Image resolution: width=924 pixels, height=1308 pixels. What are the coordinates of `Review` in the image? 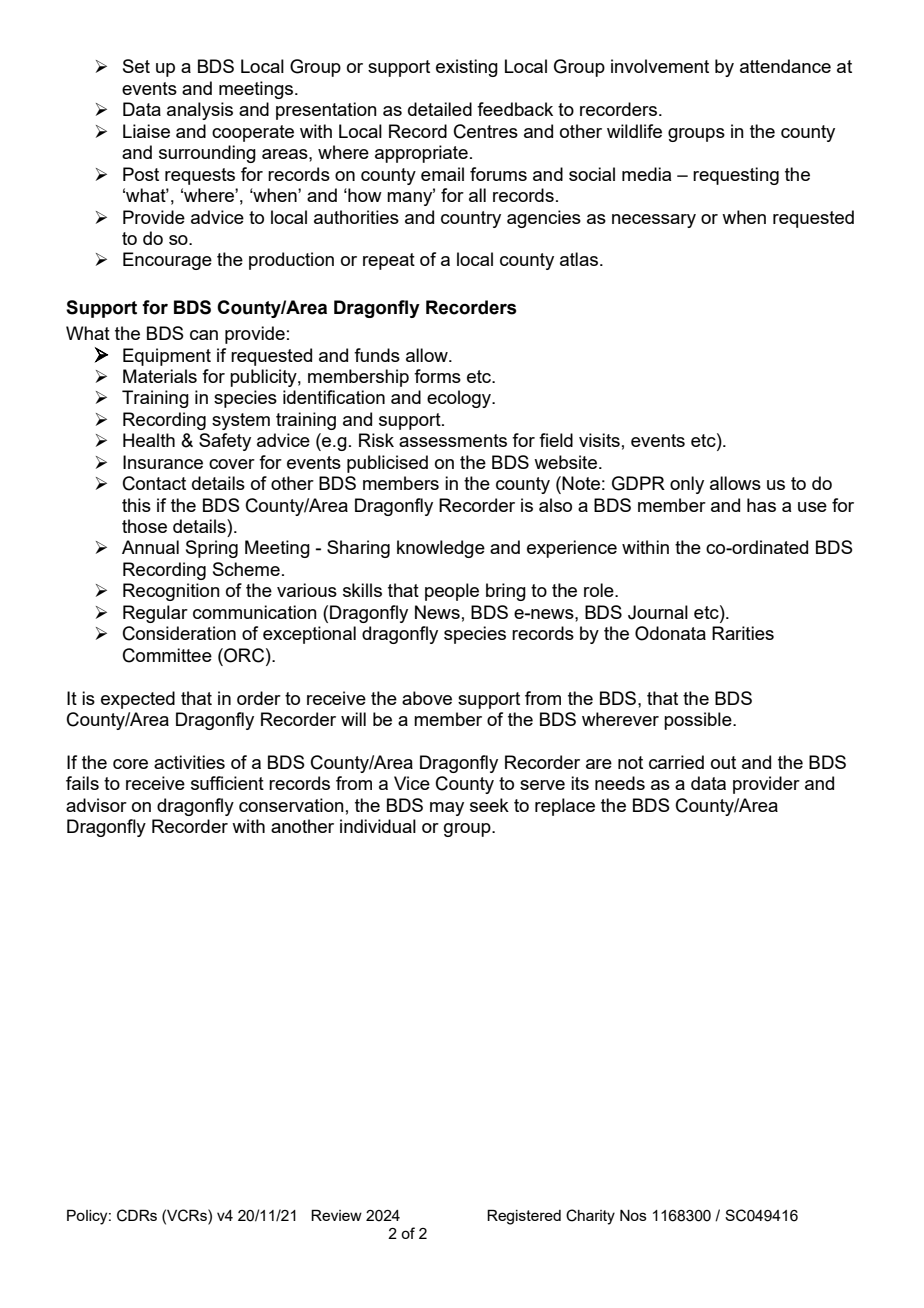 It's located at (336, 1215).
